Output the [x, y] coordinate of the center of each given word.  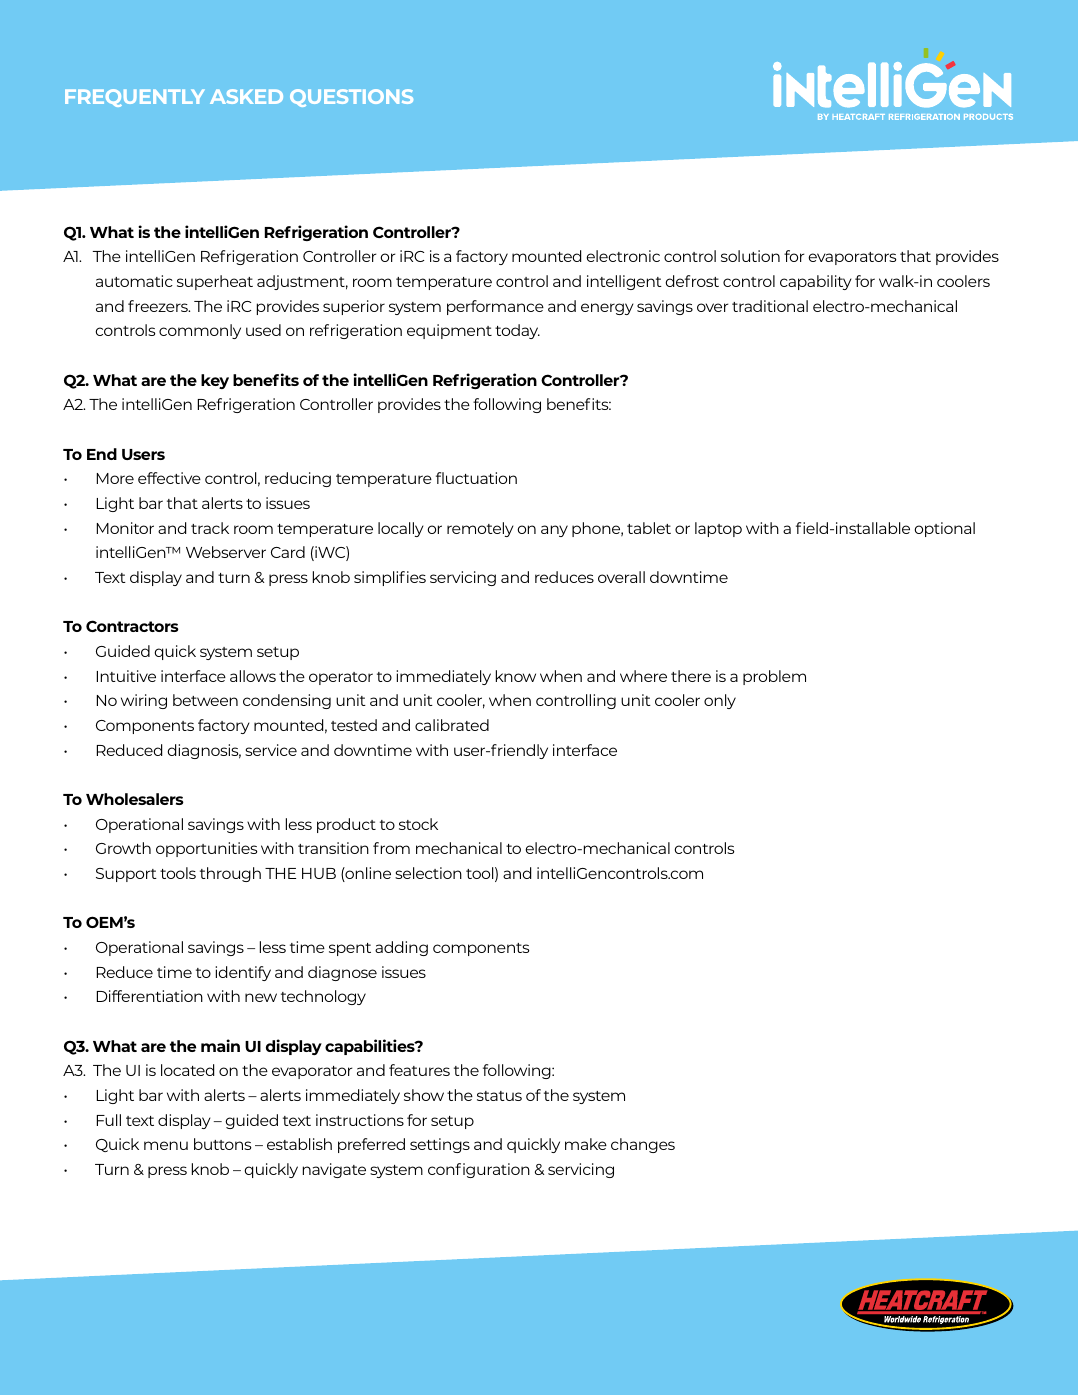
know [516, 676]
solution [750, 256]
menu [166, 1145]
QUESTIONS [351, 98]
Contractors [132, 626]
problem [774, 677]
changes [643, 1145]
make [586, 1144]
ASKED [246, 96]
